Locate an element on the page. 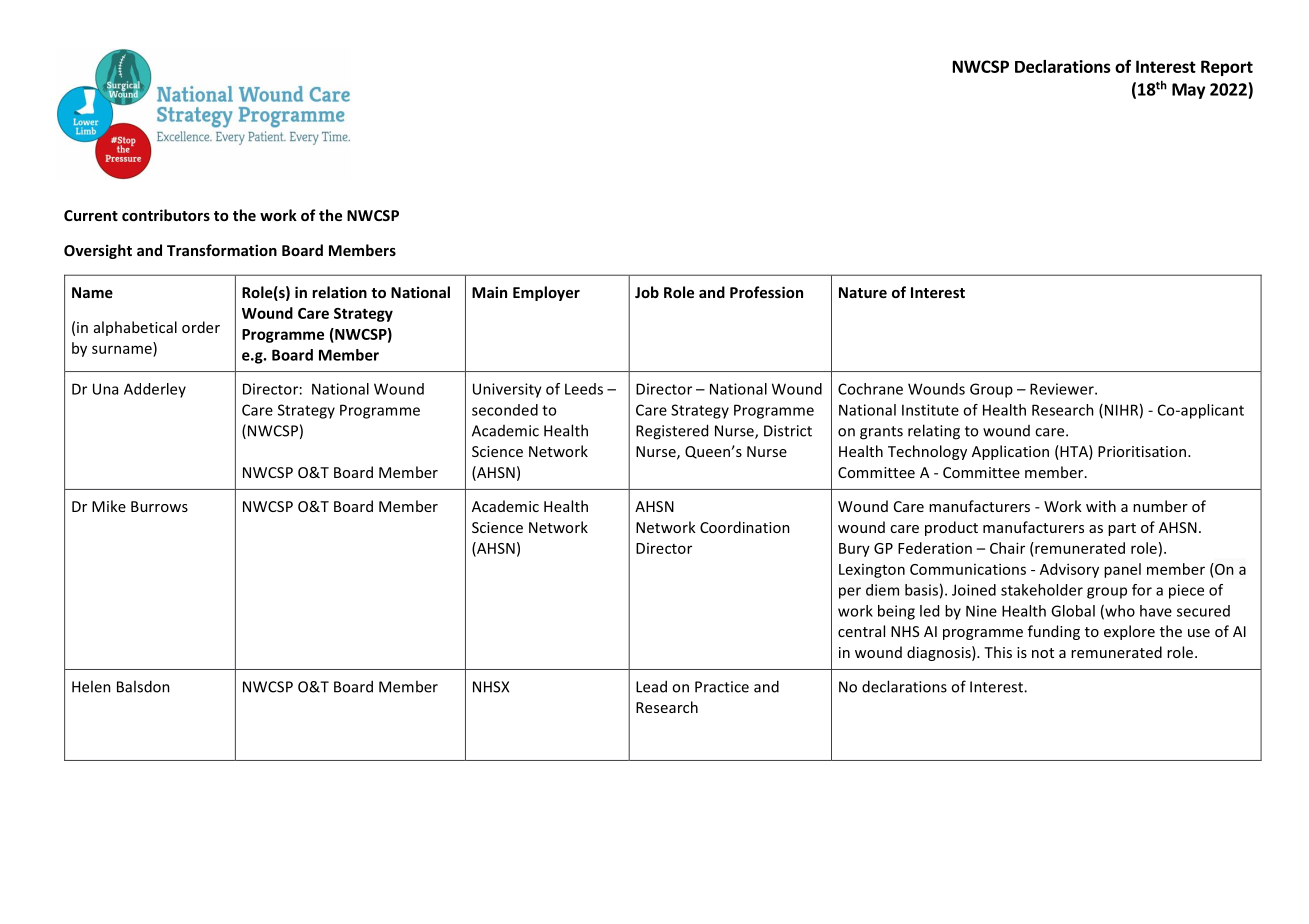 The height and width of the document is (924, 1309). Leeds is located at coordinates (584, 389).
